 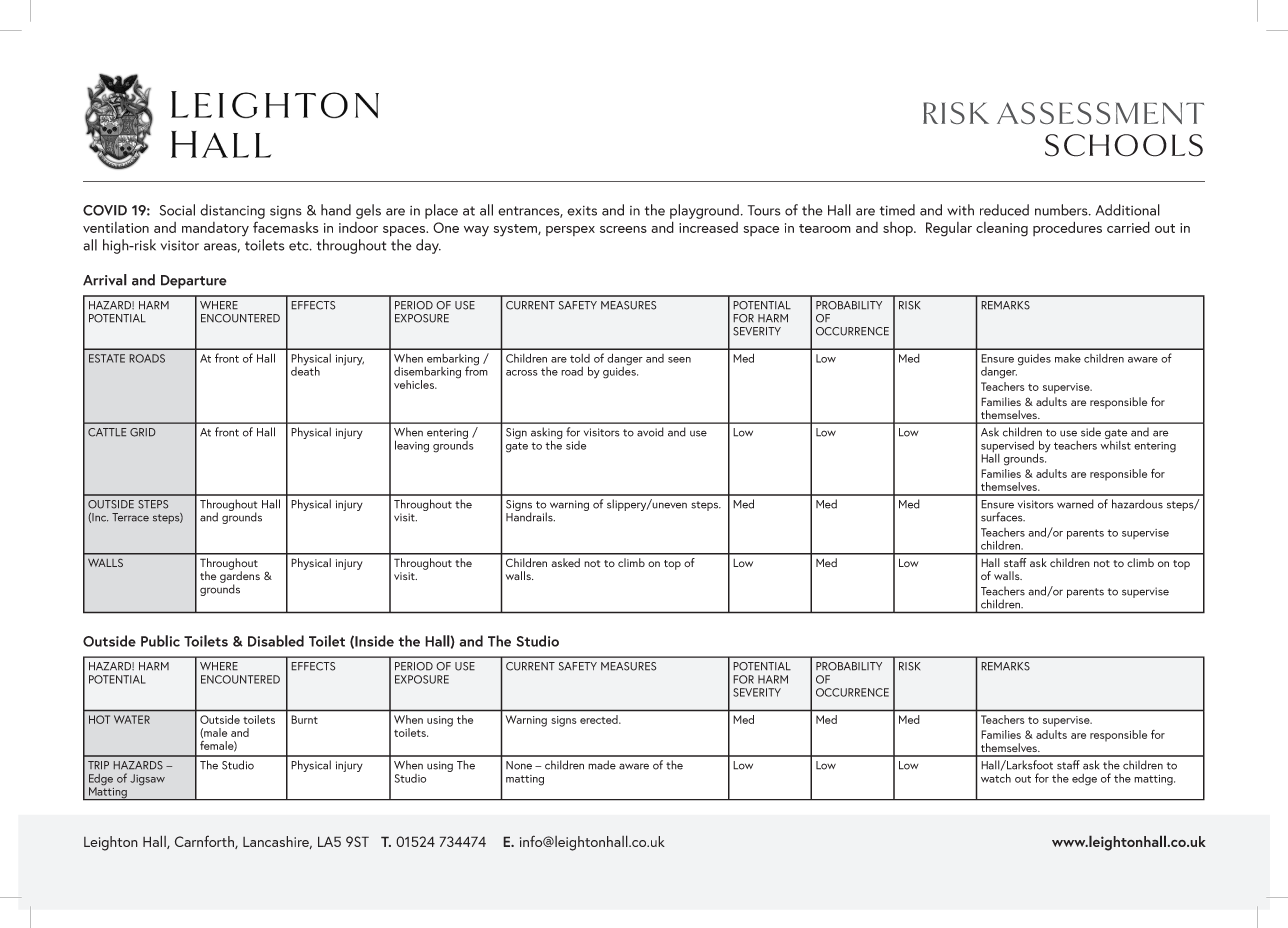 What do you see at coordinates (1115, 444) in the screenshot?
I see `whilst` at bounding box center [1115, 444].
